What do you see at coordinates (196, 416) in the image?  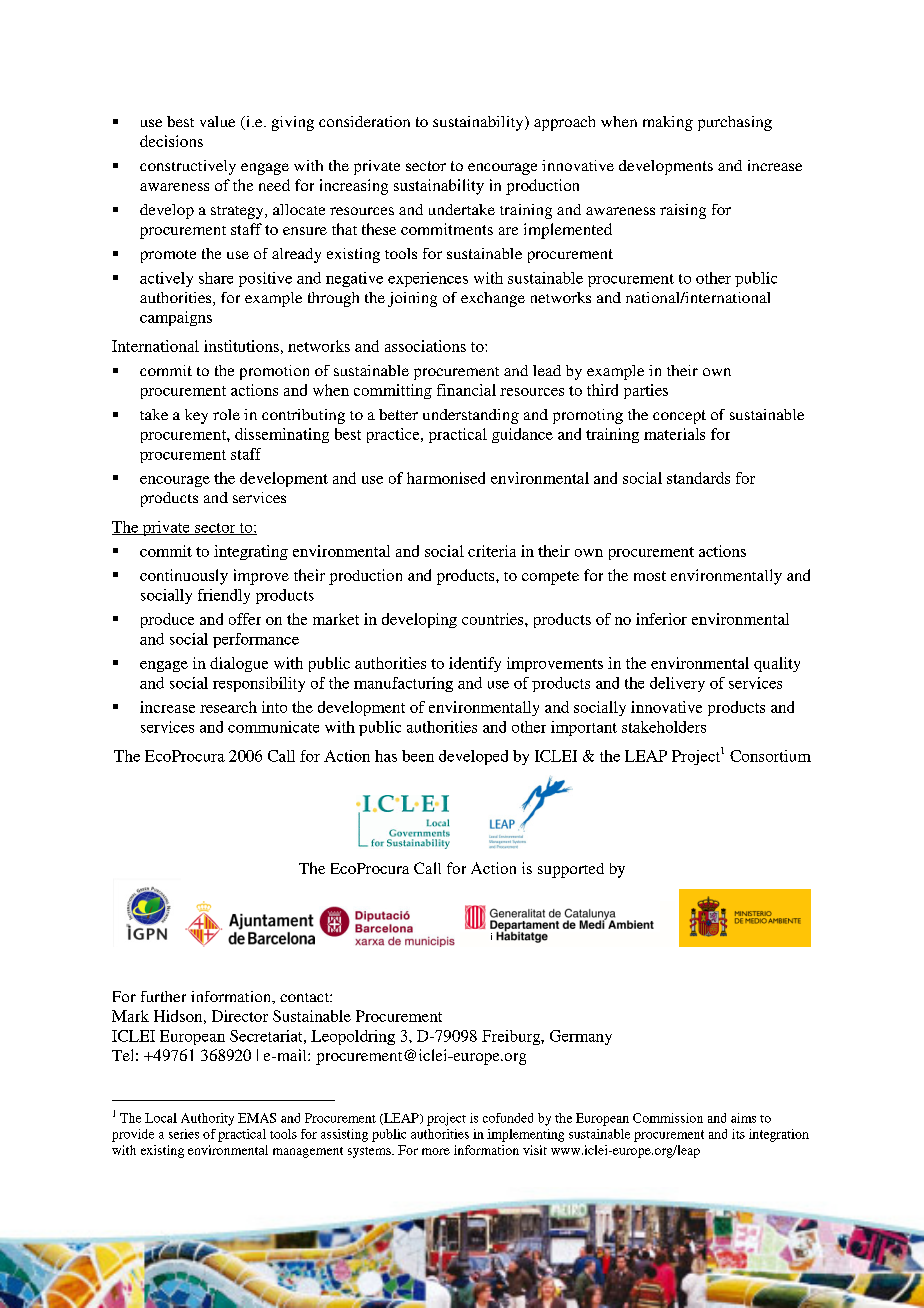 I see `key` at bounding box center [196, 416].
